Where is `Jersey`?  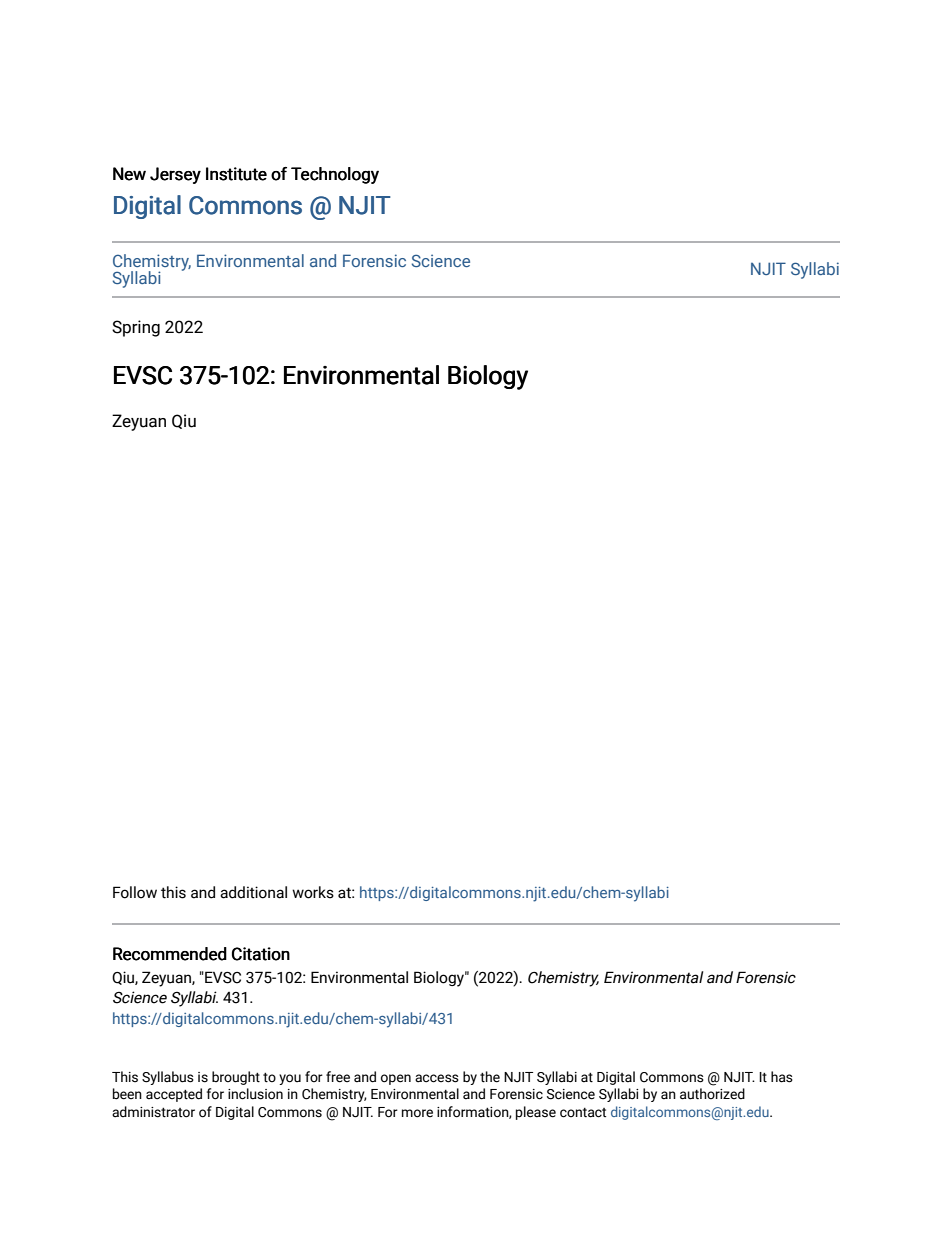
Jersey is located at coordinates (175, 175).
